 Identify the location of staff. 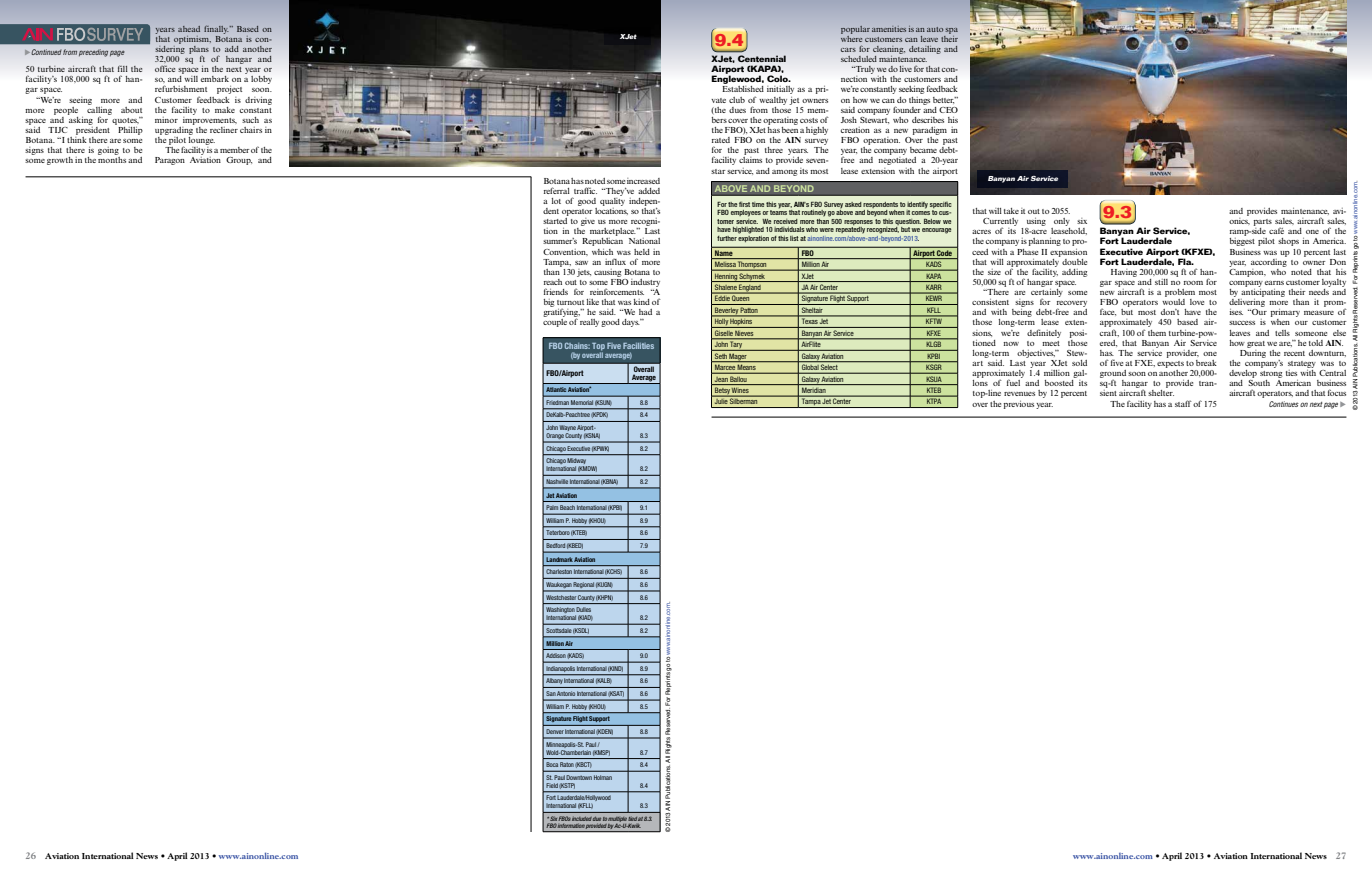
(1183, 403).
